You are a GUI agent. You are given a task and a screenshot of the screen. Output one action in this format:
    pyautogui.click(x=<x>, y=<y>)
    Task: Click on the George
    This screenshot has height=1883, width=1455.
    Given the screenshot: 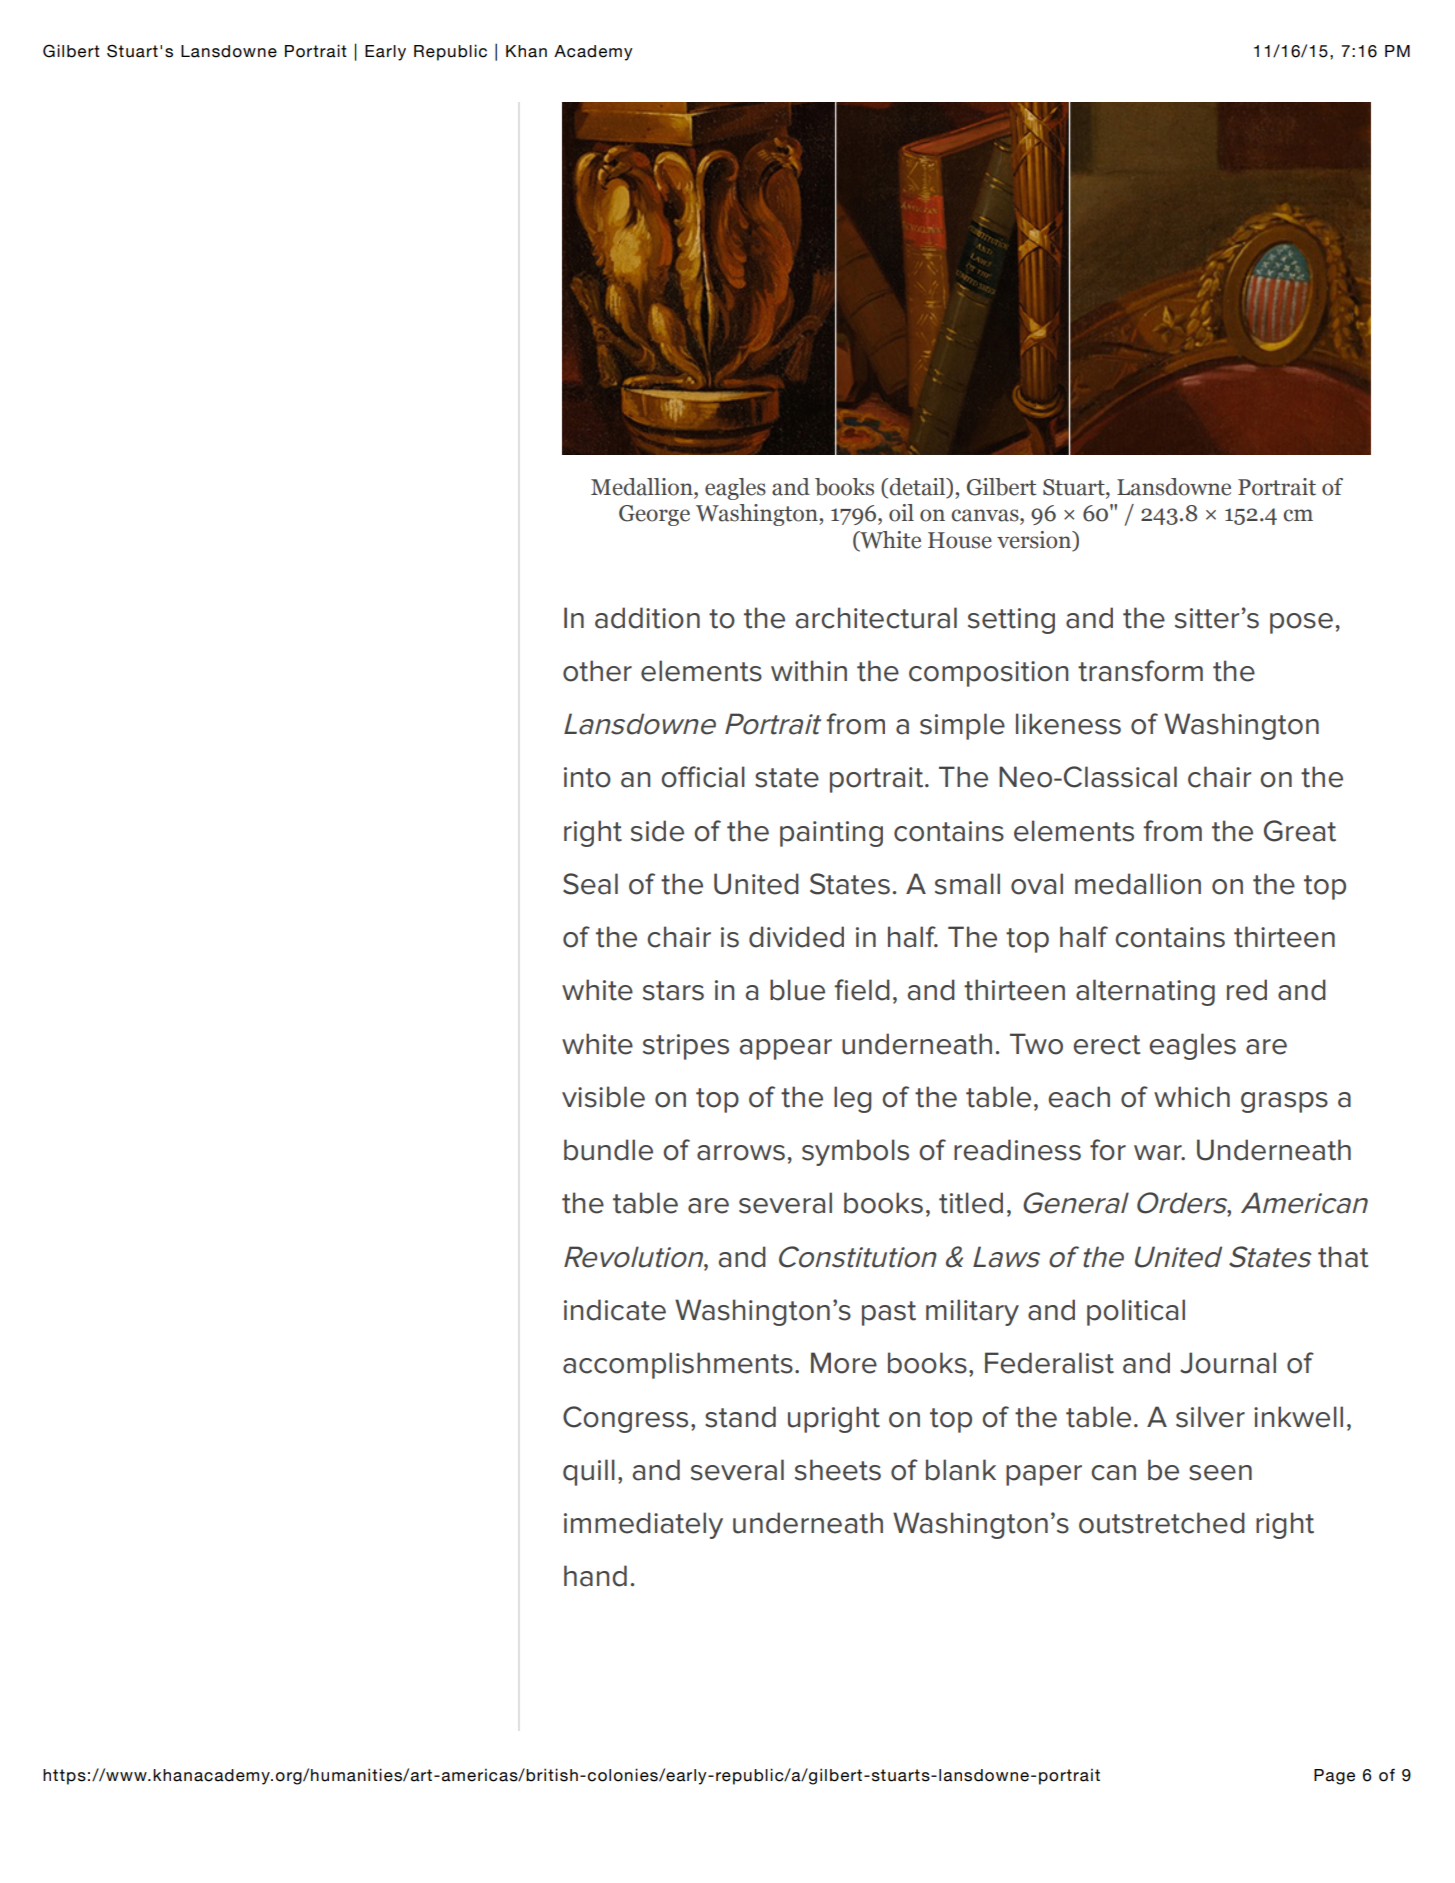 What is the action you would take?
    pyautogui.click(x=654, y=515)
